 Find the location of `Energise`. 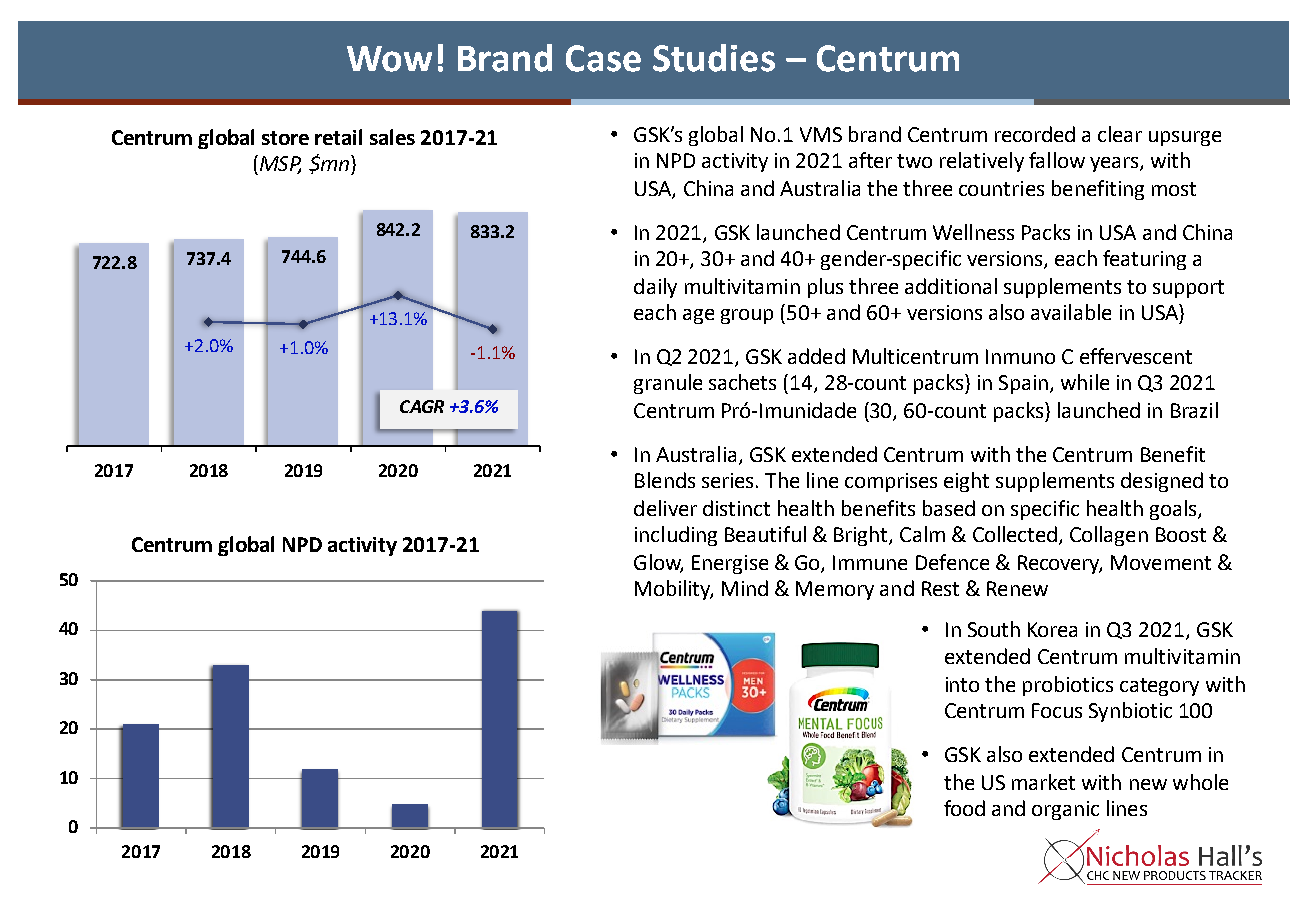

Energise is located at coordinates (730, 564).
